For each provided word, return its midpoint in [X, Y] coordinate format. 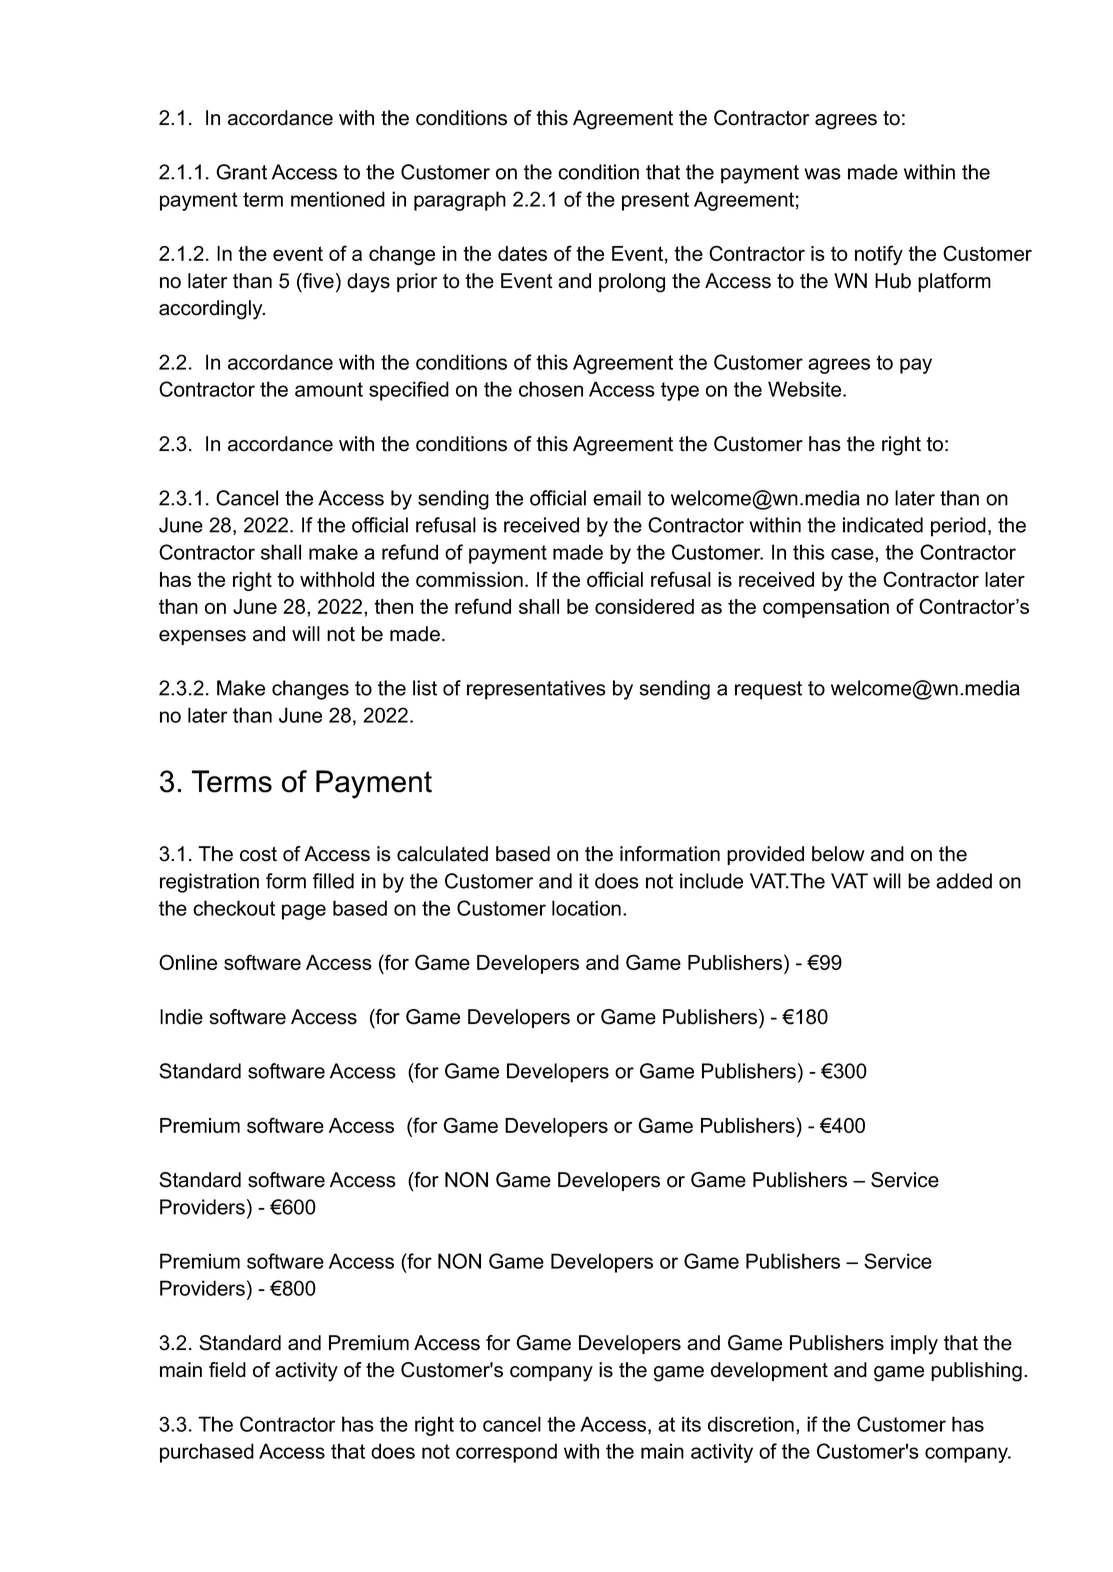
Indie [181, 1017]
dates [522, 253]
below [838, 854]
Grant [241, 172]
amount [329, 389]
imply [914, 1345]
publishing [976, 1372]
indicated [883, 525]
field [227, 1370]
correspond [506, 1453]
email [617, 498]
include [711, 881]
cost [258, 854]
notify [879, 255]
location [586, 908]
